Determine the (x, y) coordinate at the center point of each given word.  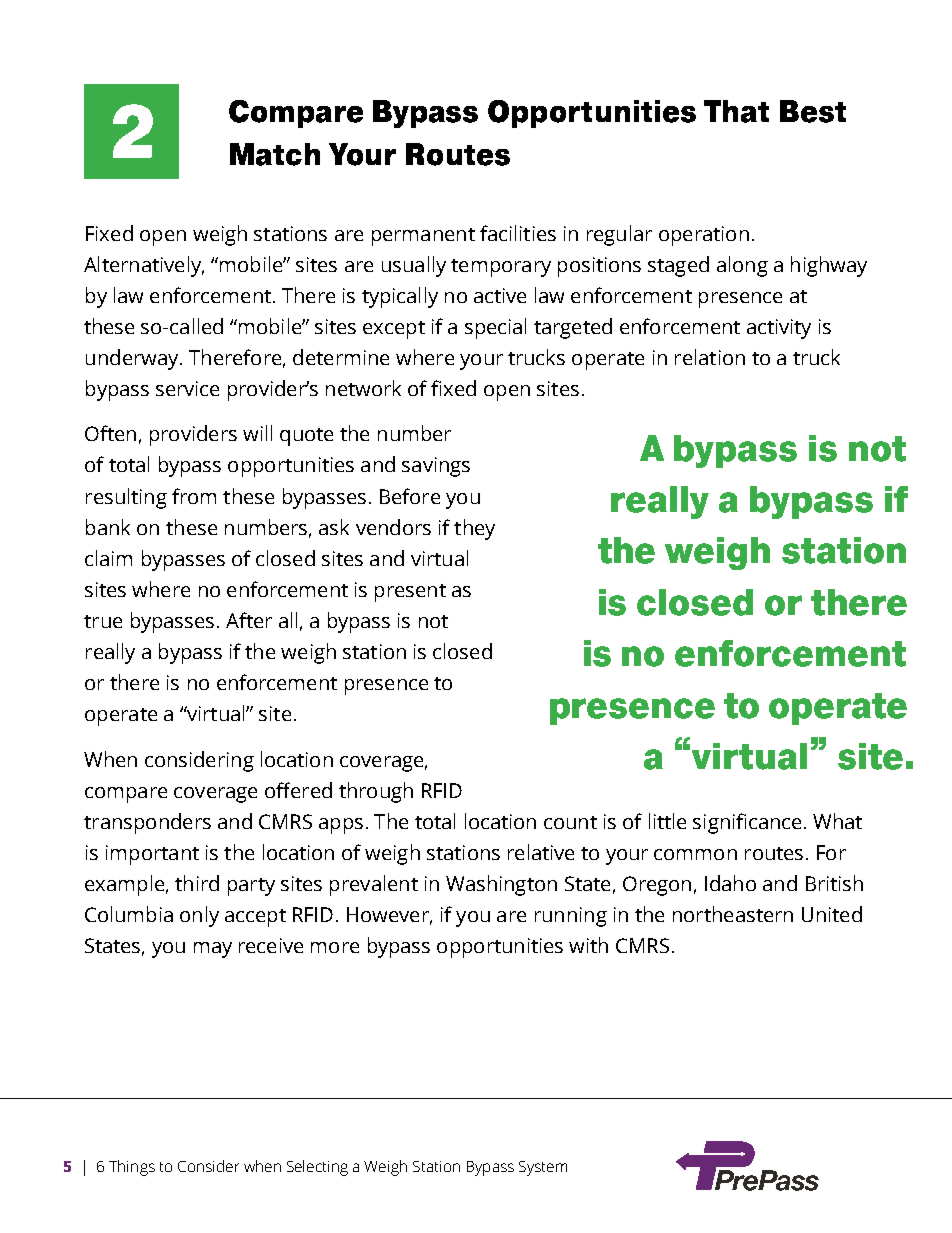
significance (747, 823)
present (410, 593)
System (543, 1168)
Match (275, 154)
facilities (518, 233)
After (249, 620)
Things (132, 1168)
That (736, 111)
